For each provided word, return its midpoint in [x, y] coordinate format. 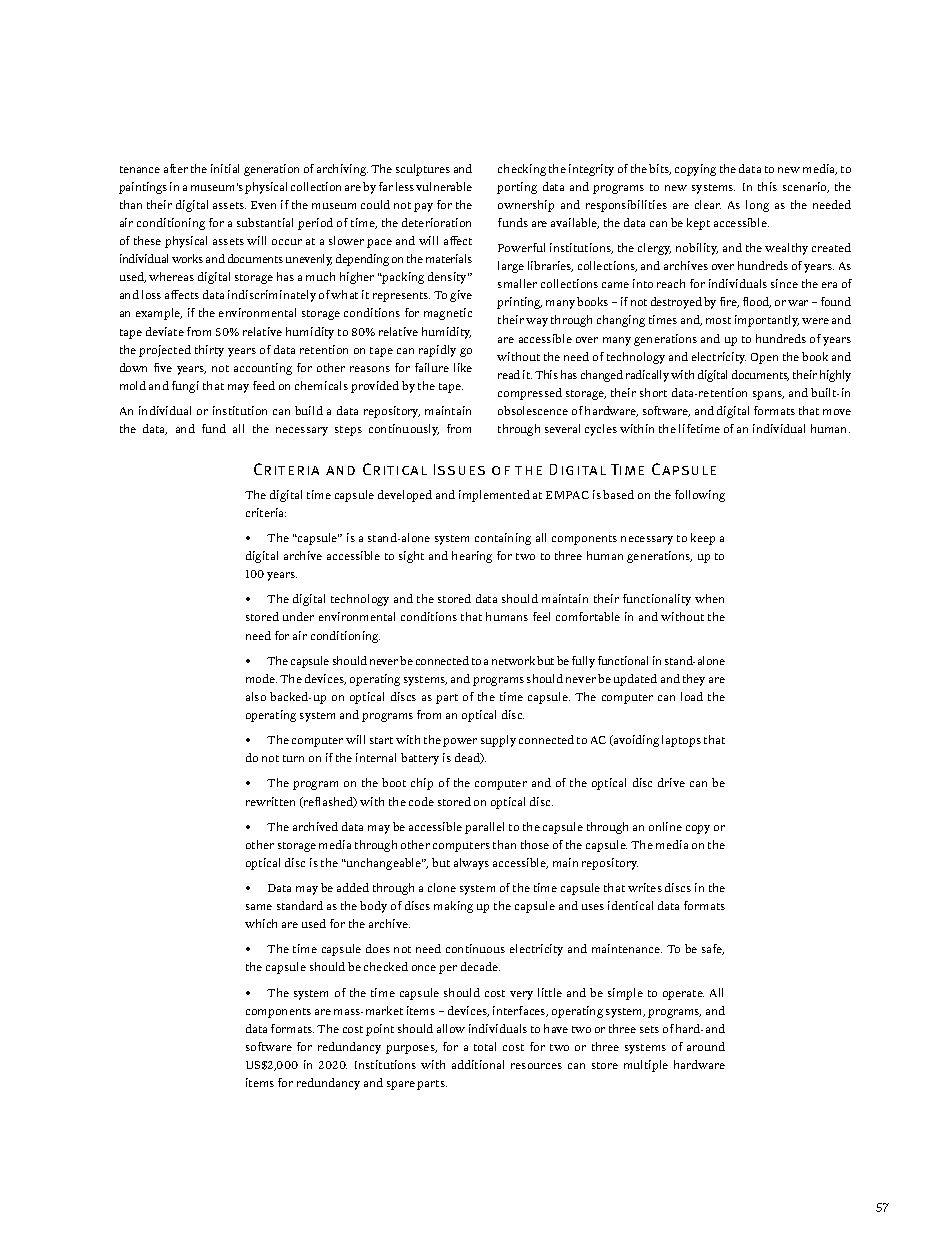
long [757, 206]
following [700, 496]
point [380, 1030]
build [309, 410]
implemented [494, 496]
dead [468, 758]
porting [517, 188]
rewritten [270, 801]
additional [478, 1064]
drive [671, 782]
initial [225, 168]
